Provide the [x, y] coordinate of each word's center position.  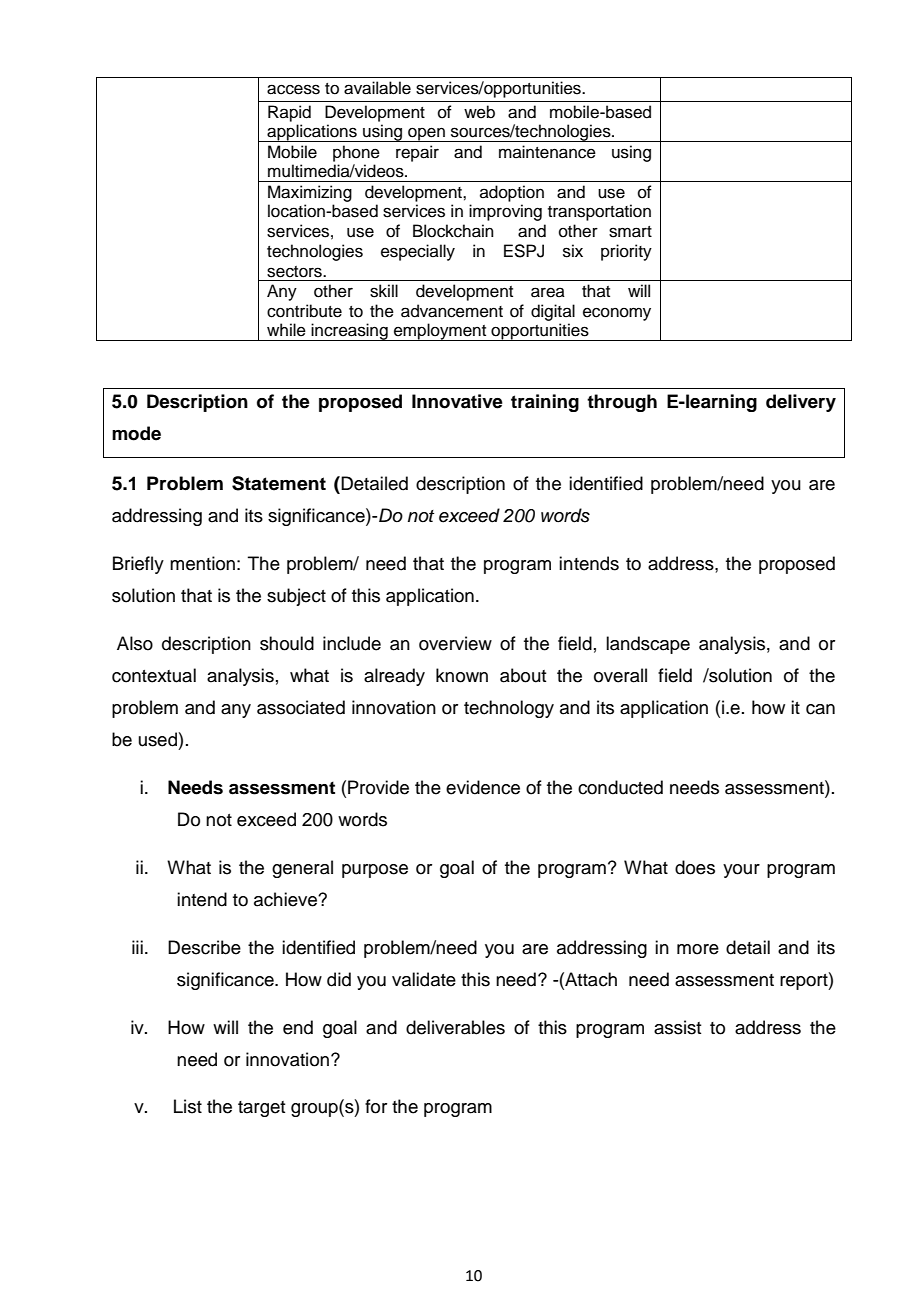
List [188, 1106]
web [479, 112]
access [293, 89]
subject [296, 597]
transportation [599, 212]
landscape [648, 645]
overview [455, 643]
